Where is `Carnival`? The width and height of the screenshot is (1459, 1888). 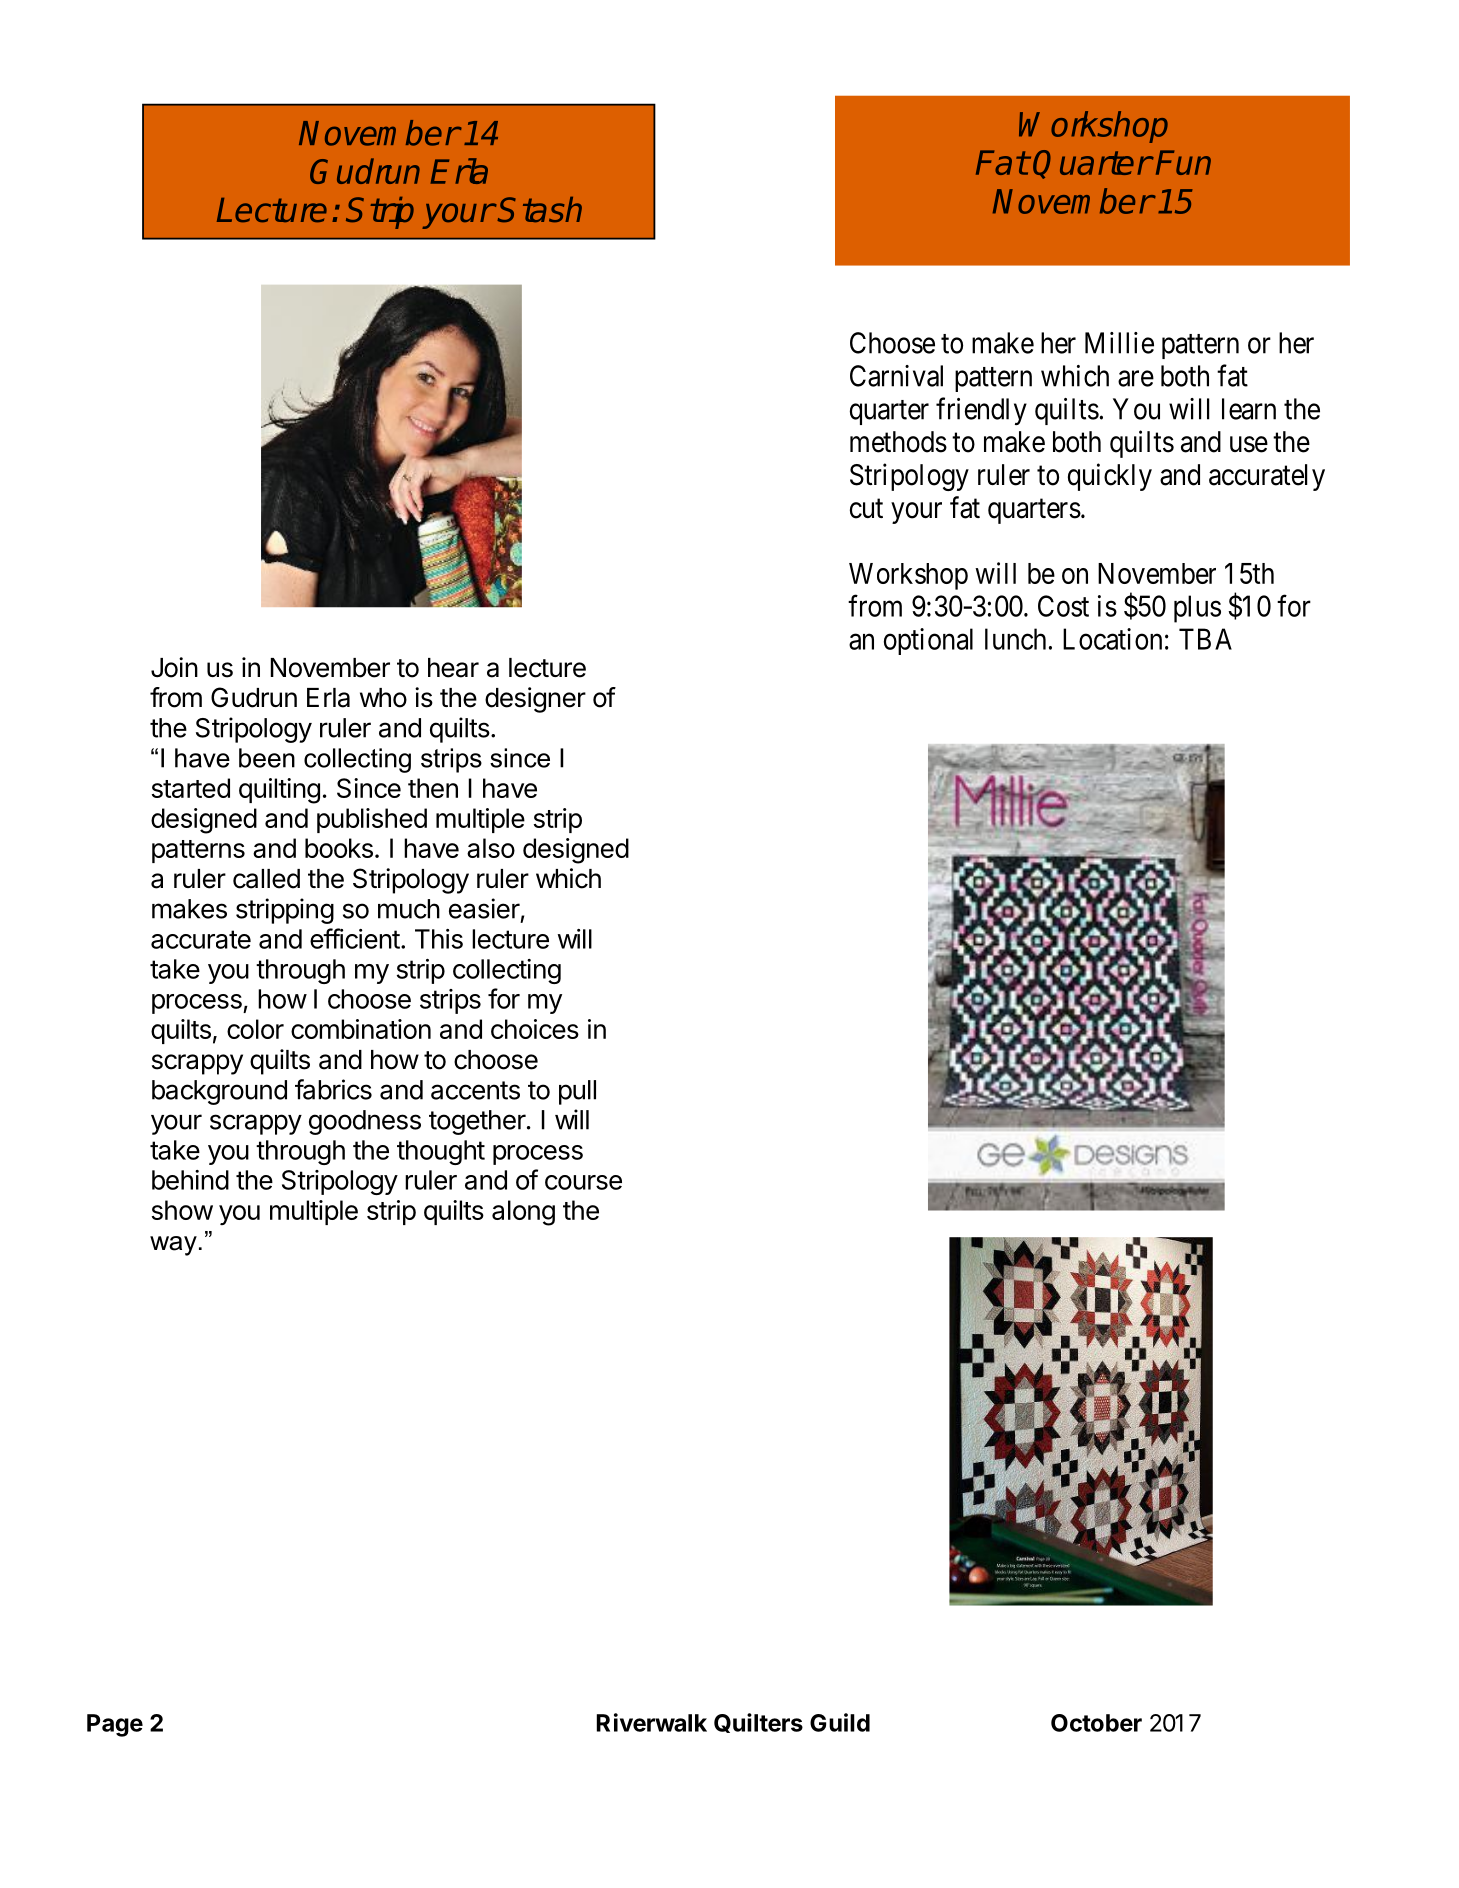 Carnival is located at coordinates (896, 376).
